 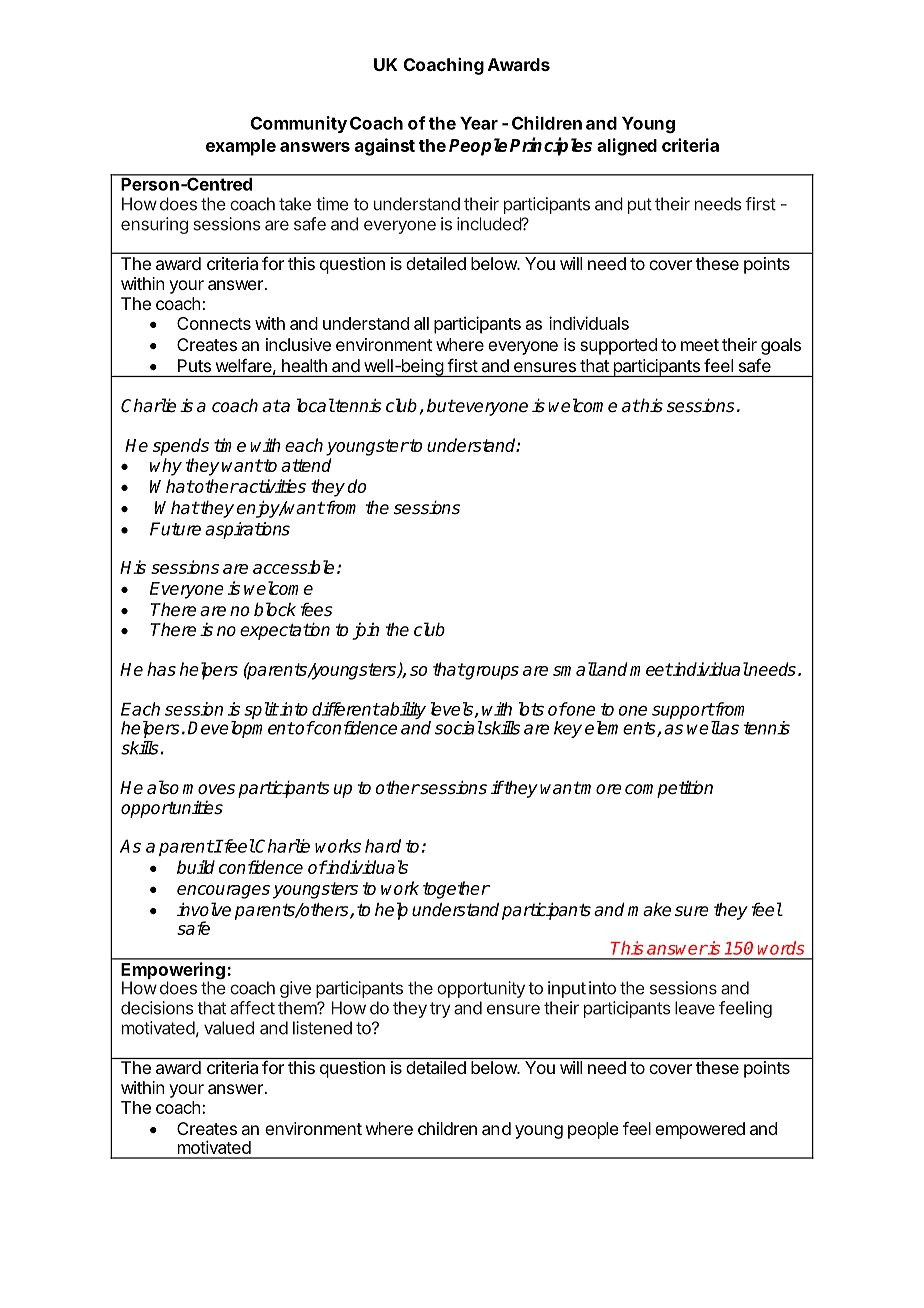 I want to click on try, so click(x=440, y=1010).
